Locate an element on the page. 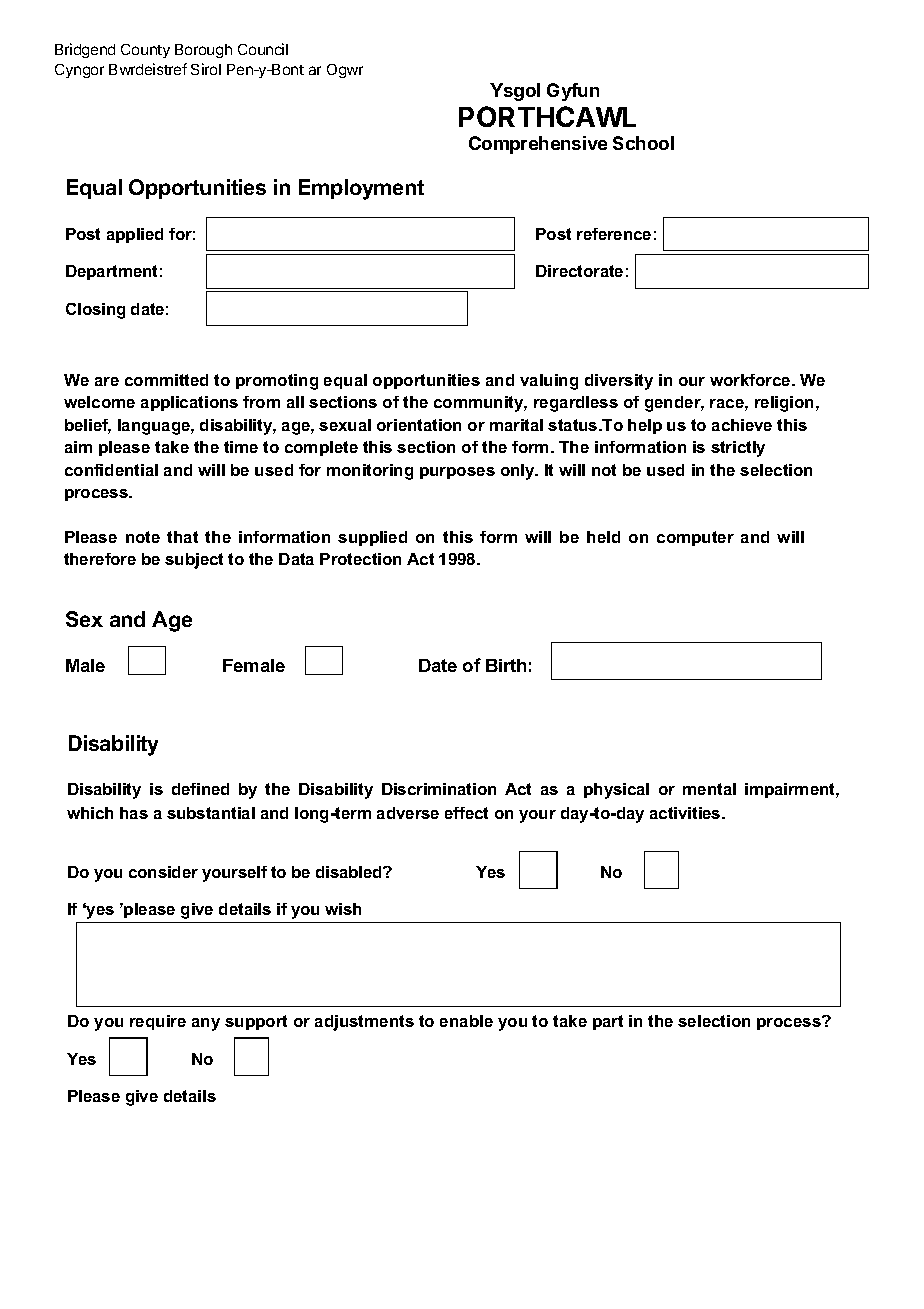  School is located at coordinates (643, 143).
